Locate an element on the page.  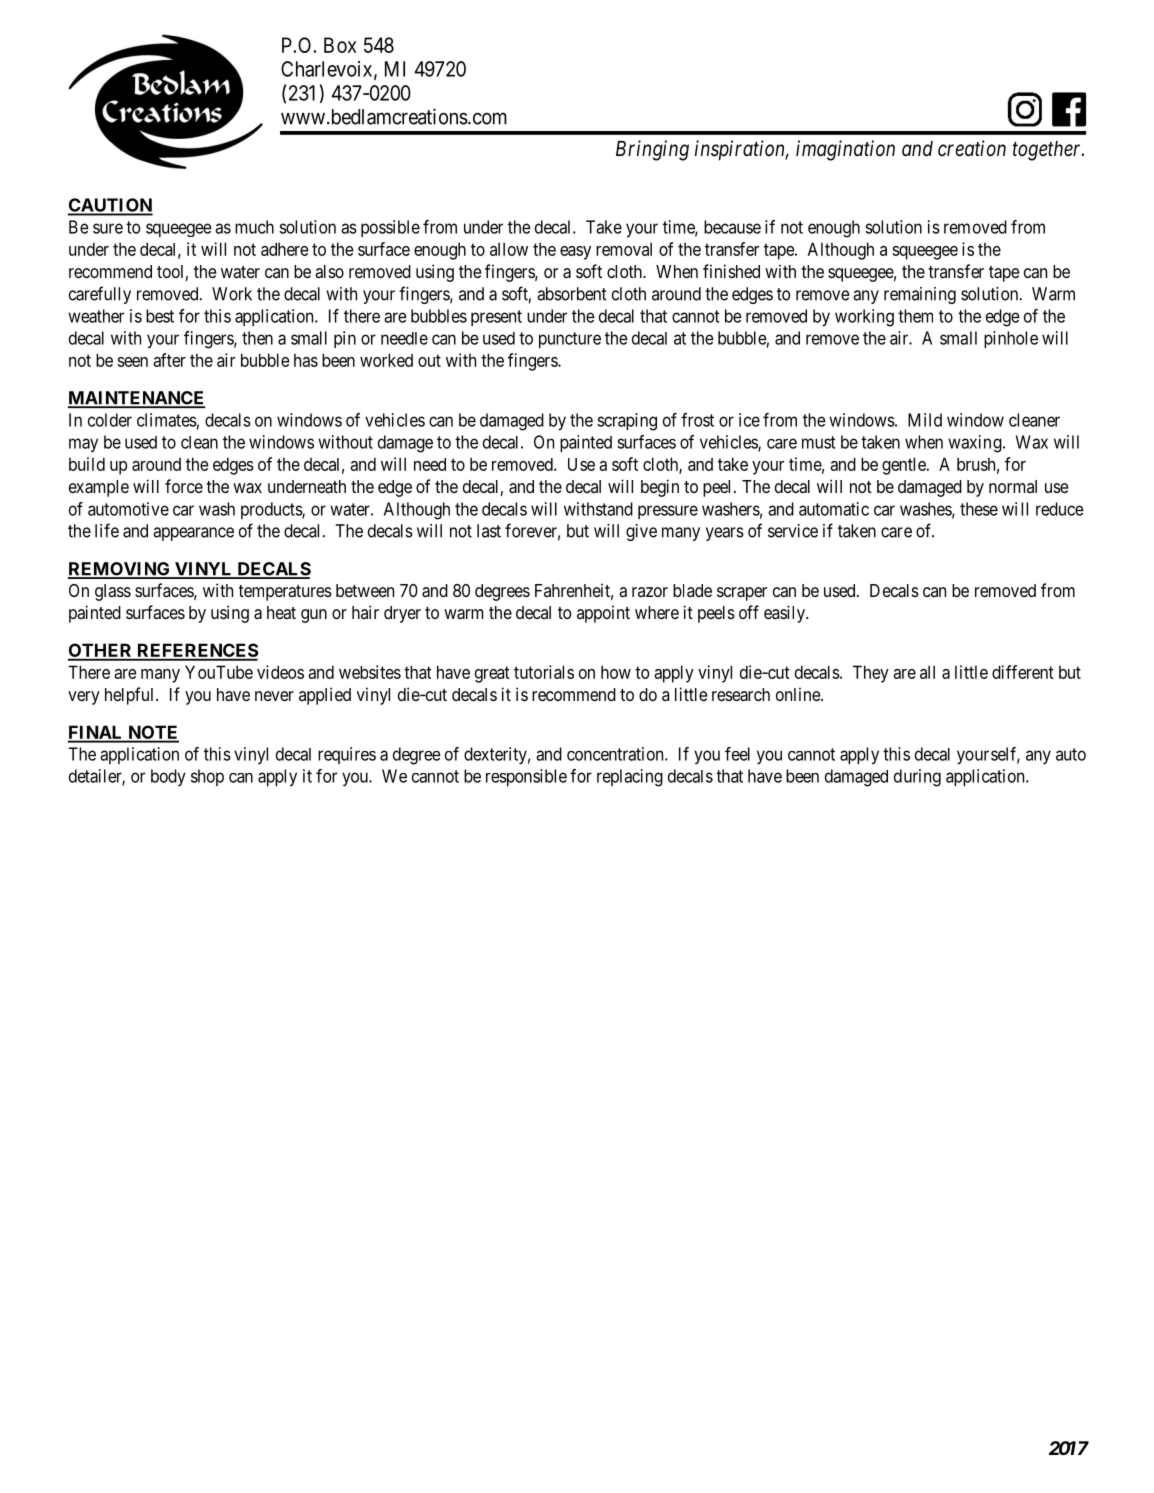
concentration is located at coordinates (616, 754).
